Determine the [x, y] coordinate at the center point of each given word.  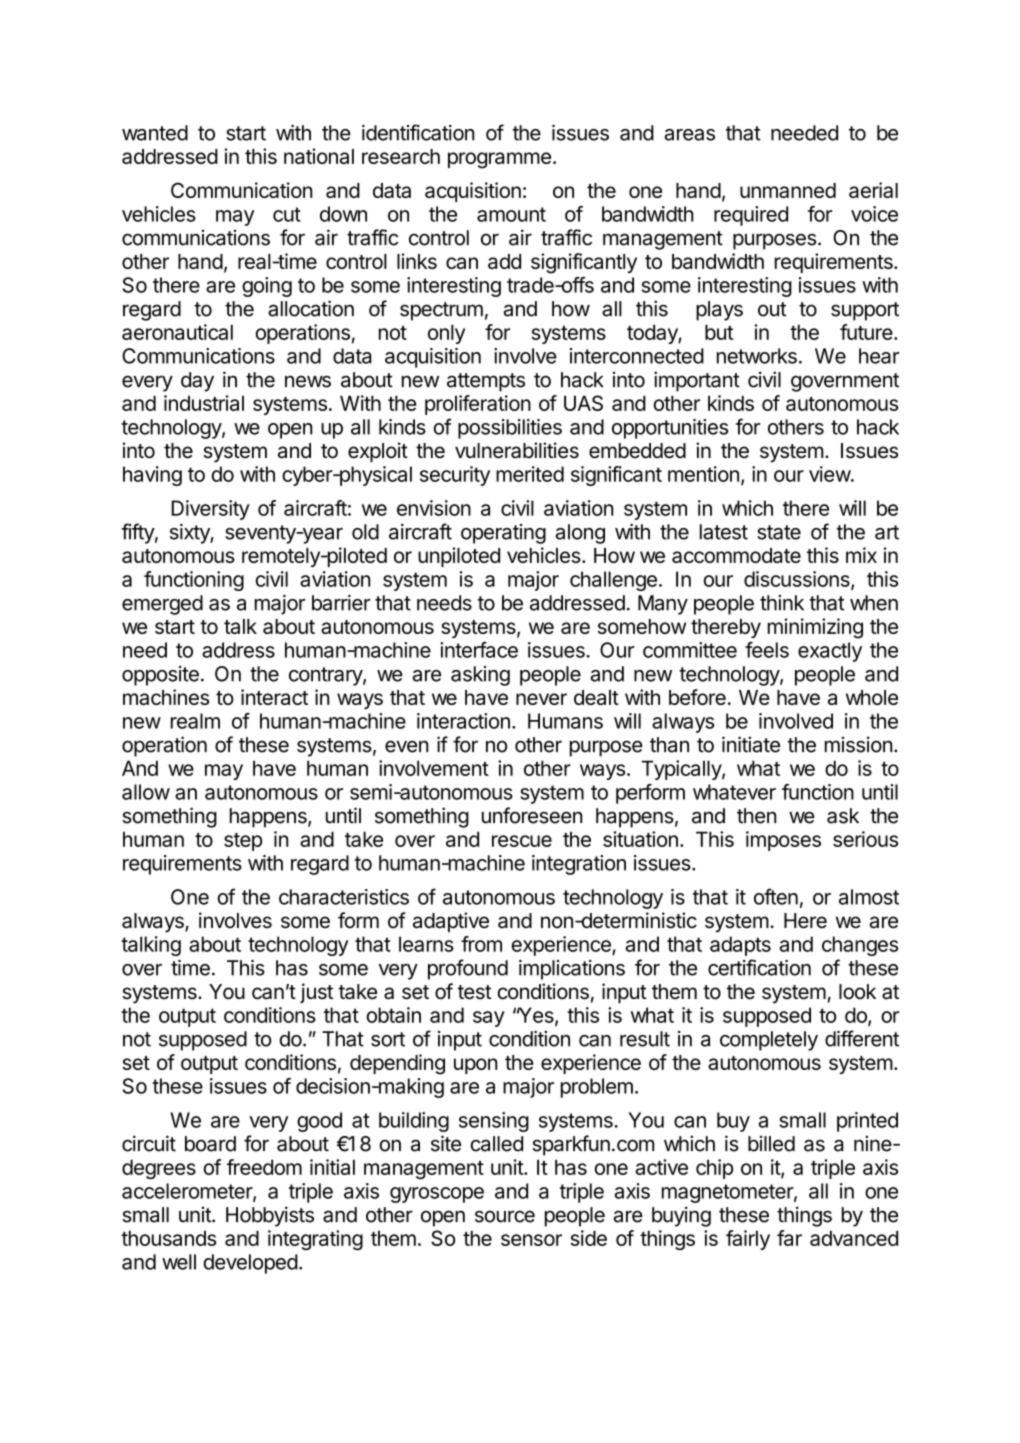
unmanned [788, 190]
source [505, 1216]
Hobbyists [270, 1216]
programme [499, 160]
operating [503, 534]
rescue [522, 841]
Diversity [210, 510]
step [243, 842]
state [779, 532]
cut [287, 214]
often [776, 896]
